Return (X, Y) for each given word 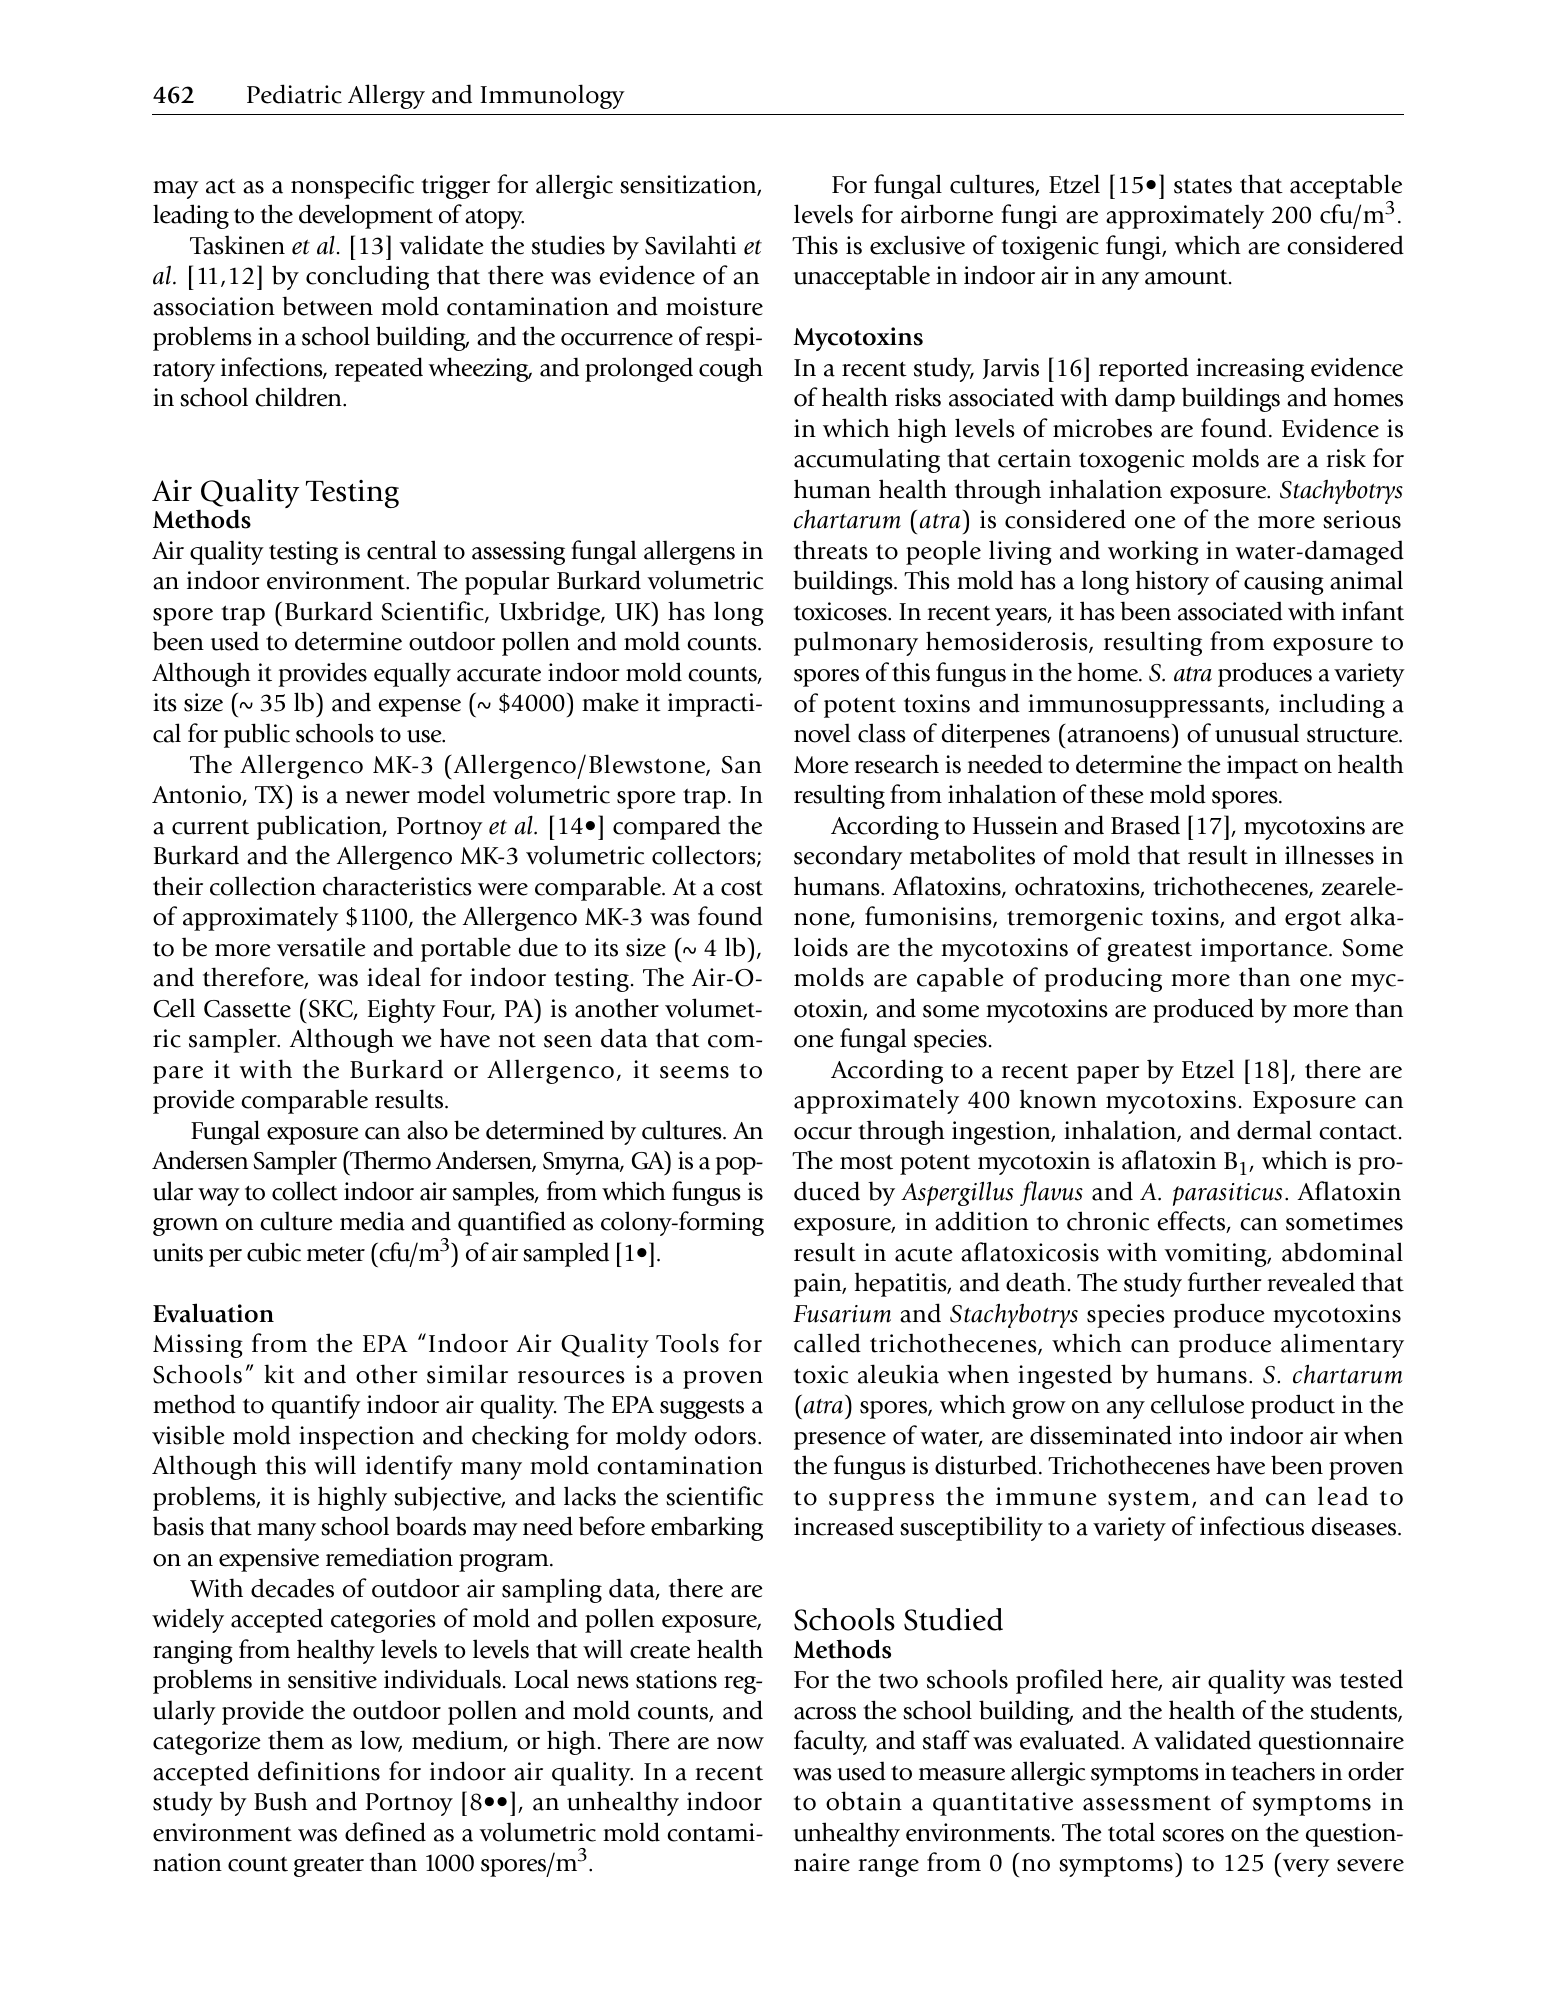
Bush (281, 1801)
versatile (321, 947)
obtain (864, 1801)
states (1203, 186)
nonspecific (352, 186)
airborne (947, 214)
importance (1265, 950)
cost (742, 888)
